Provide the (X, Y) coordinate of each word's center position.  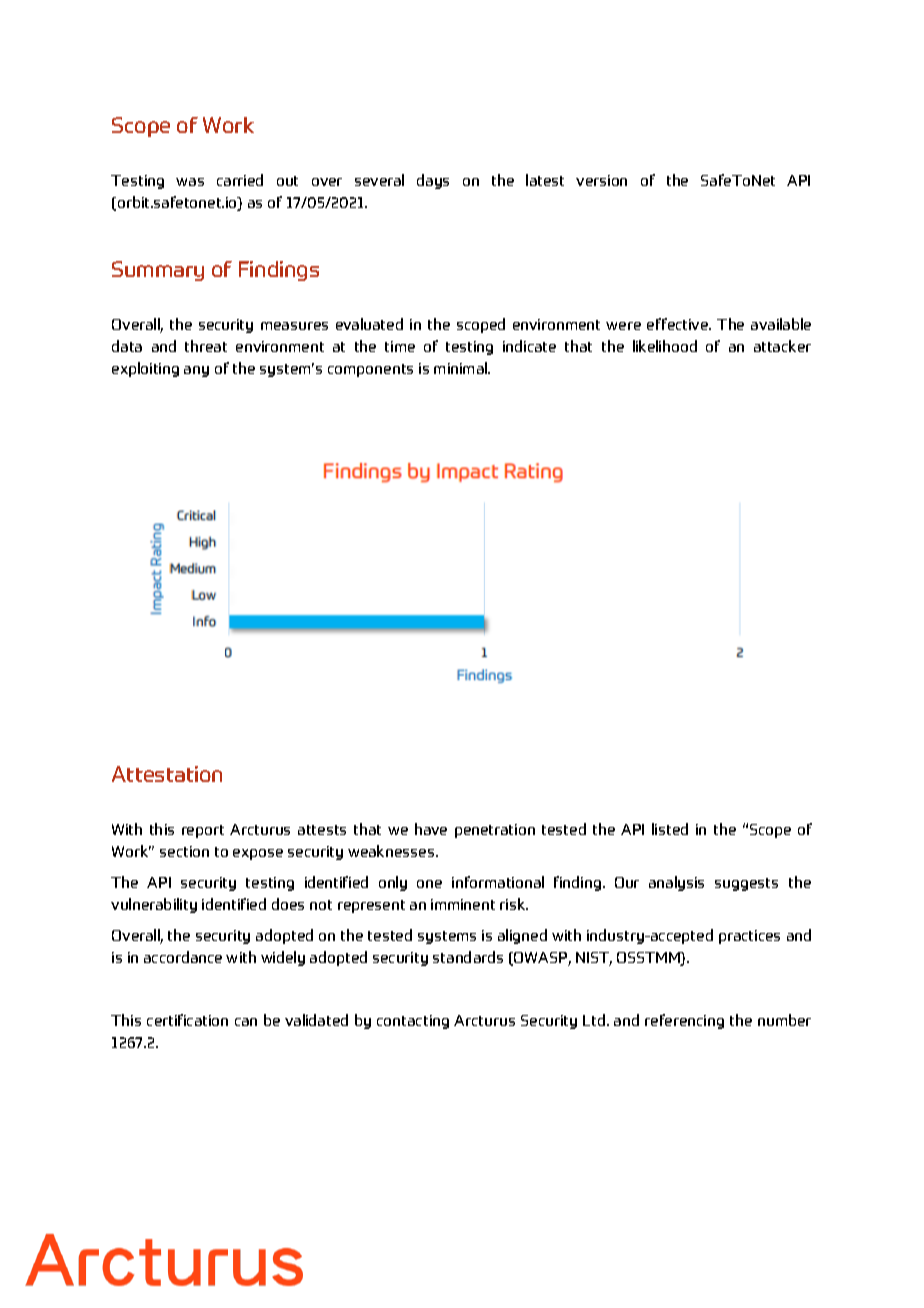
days (433, 181)
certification (187, 1020)
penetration (495, 831)
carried (240, 180)
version (601, 180)
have (431, 829)
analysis (676, 883)
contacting (413, 1022)
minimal (461, 368)
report (203, 831)
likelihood (665, 346)
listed (670, 829)
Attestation (167, 774)
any (196, 371)
